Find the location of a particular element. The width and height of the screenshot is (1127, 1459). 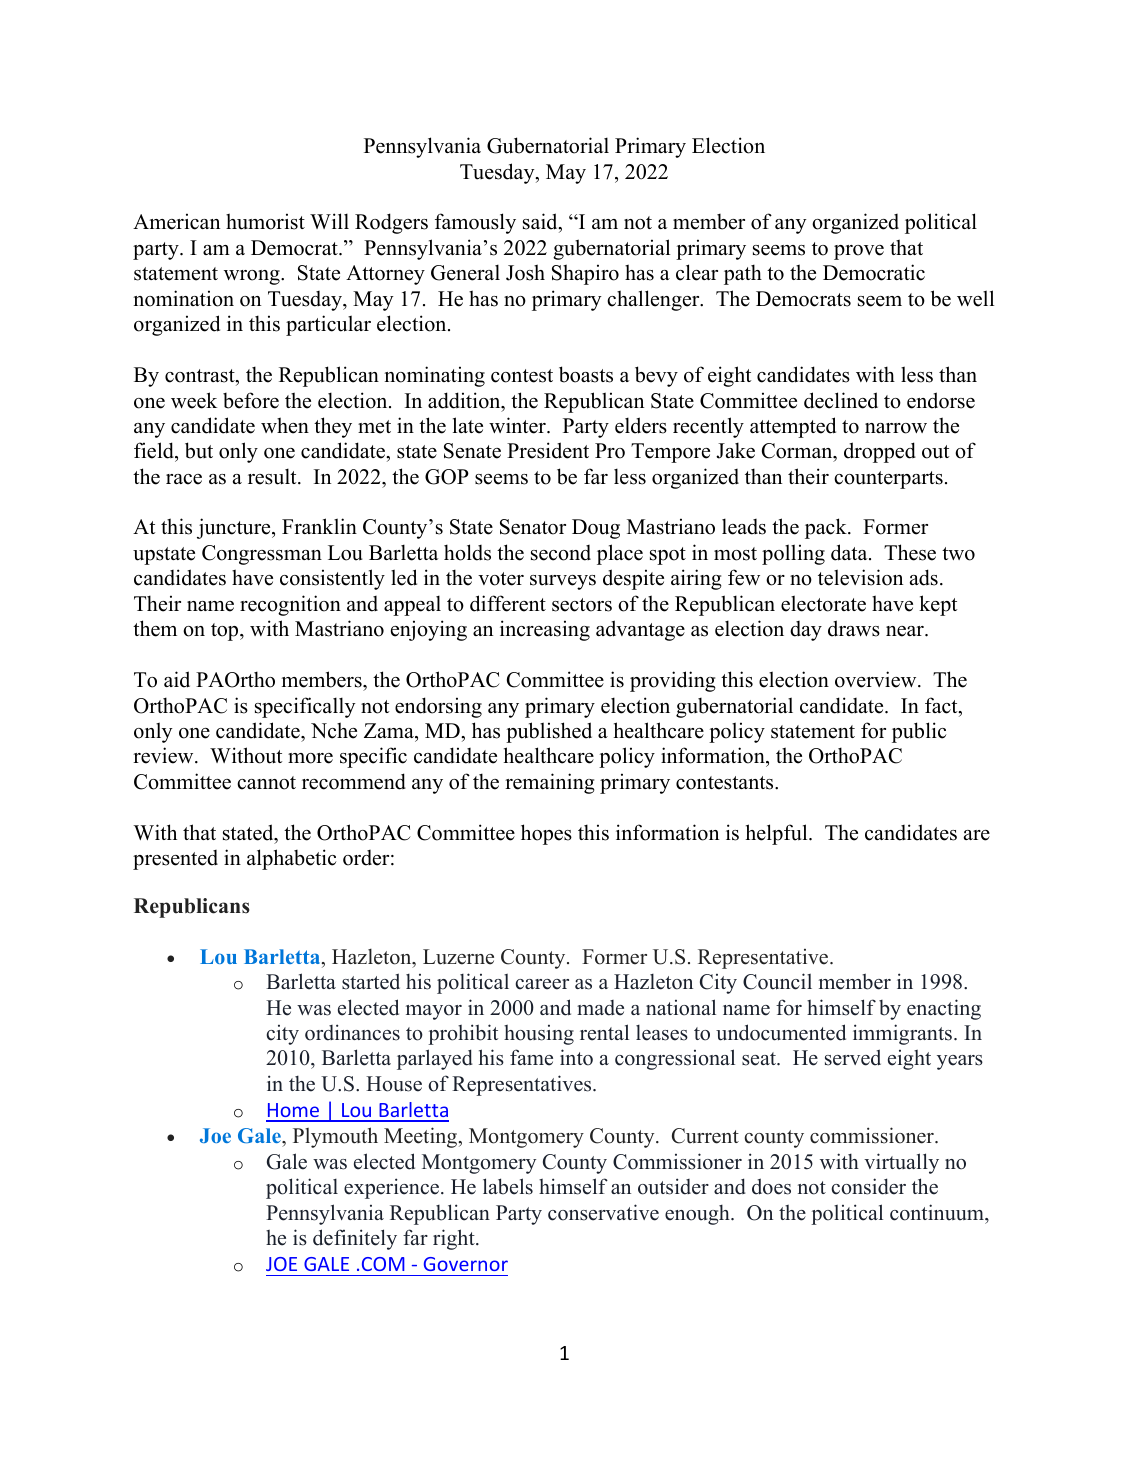

more is located at coordinates (310, 758).
